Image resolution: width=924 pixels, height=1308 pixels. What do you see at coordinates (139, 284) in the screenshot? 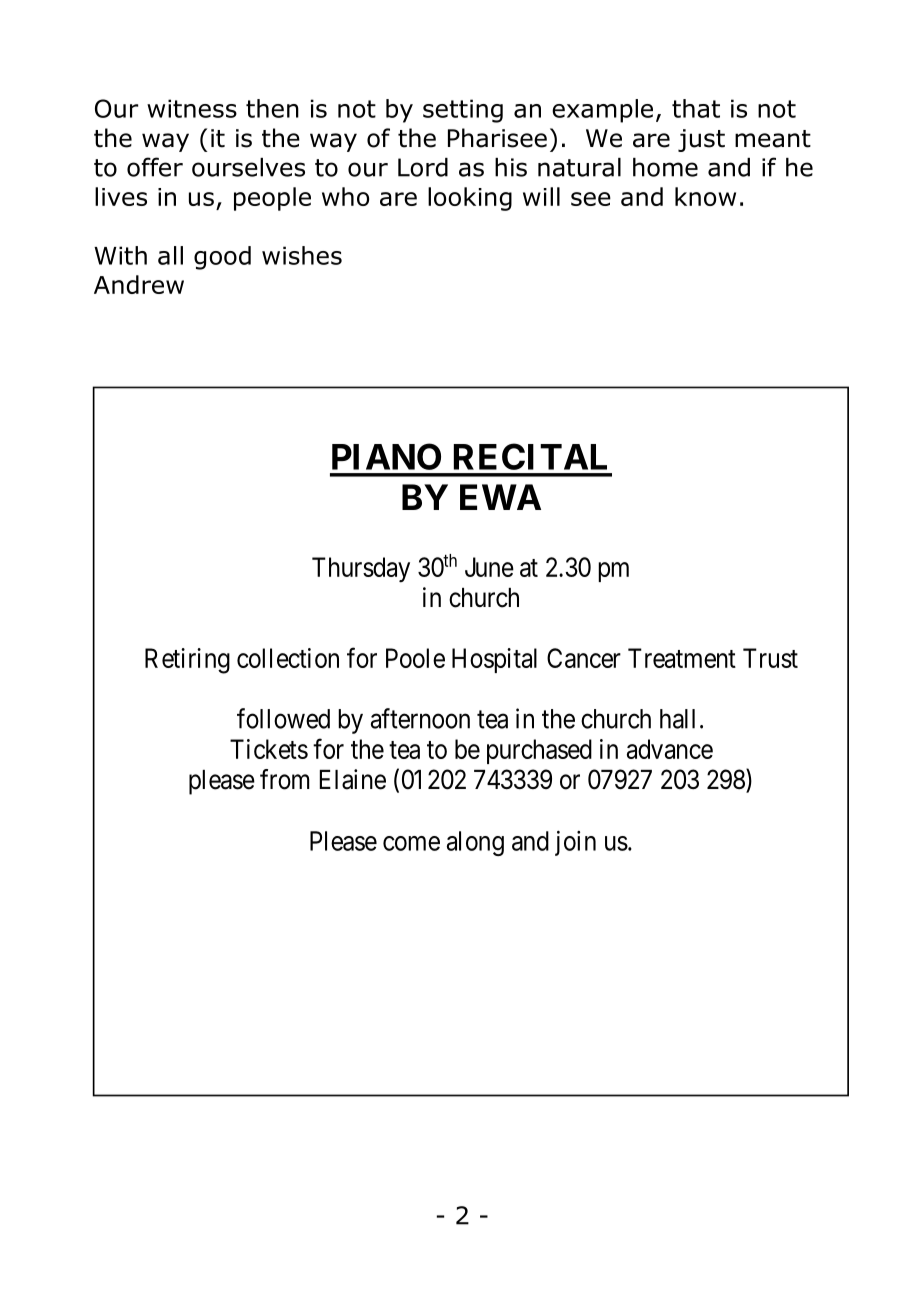
I see `Andrew` at bounding box center [139, 284].
